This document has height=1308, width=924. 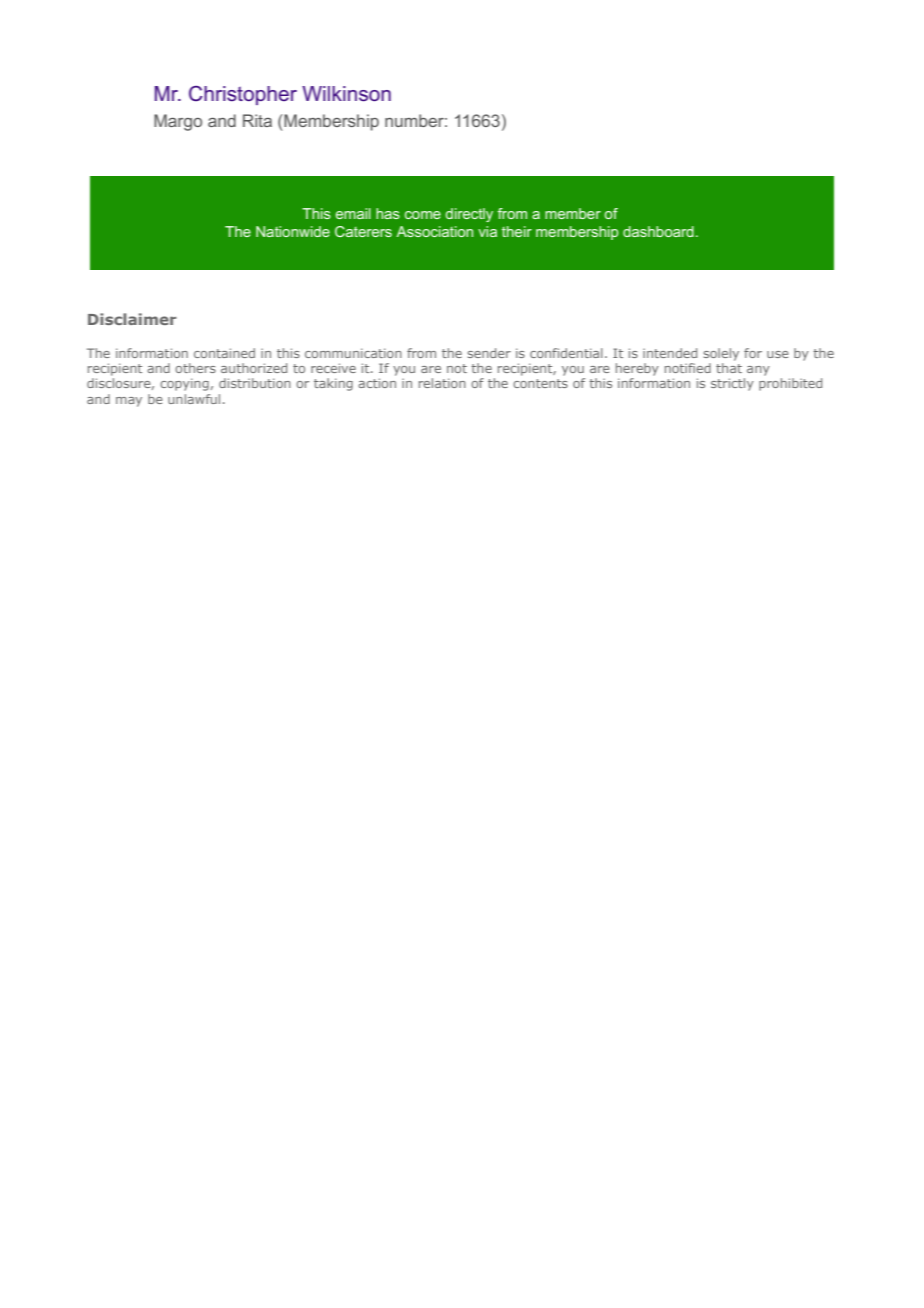 What do you see at coordinates (469, 215) in the document?
I see `directly` at bounding box center [469, 215].
